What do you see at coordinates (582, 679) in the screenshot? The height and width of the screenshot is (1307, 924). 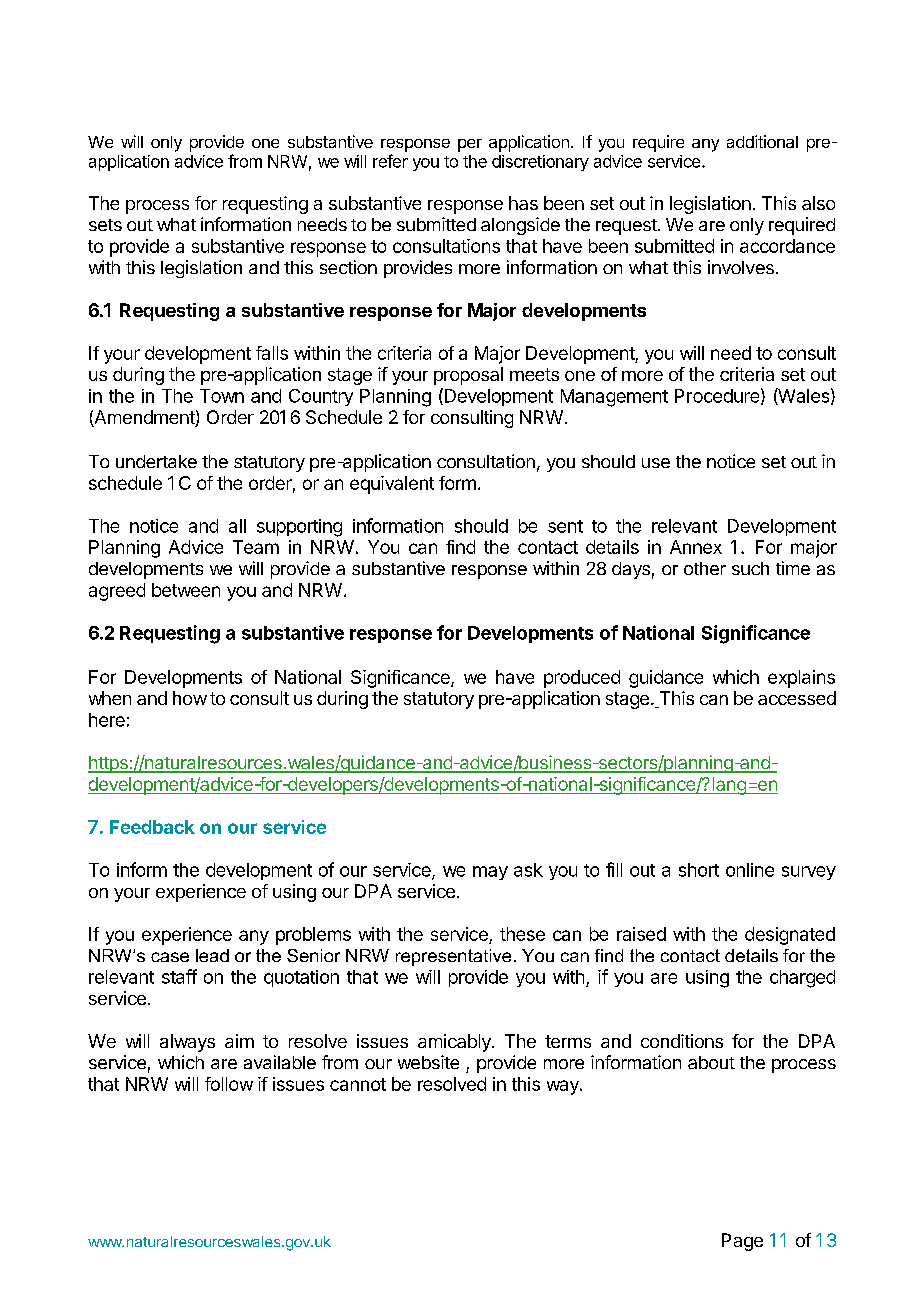 I see `produced` at bounding box center [582, 679].
